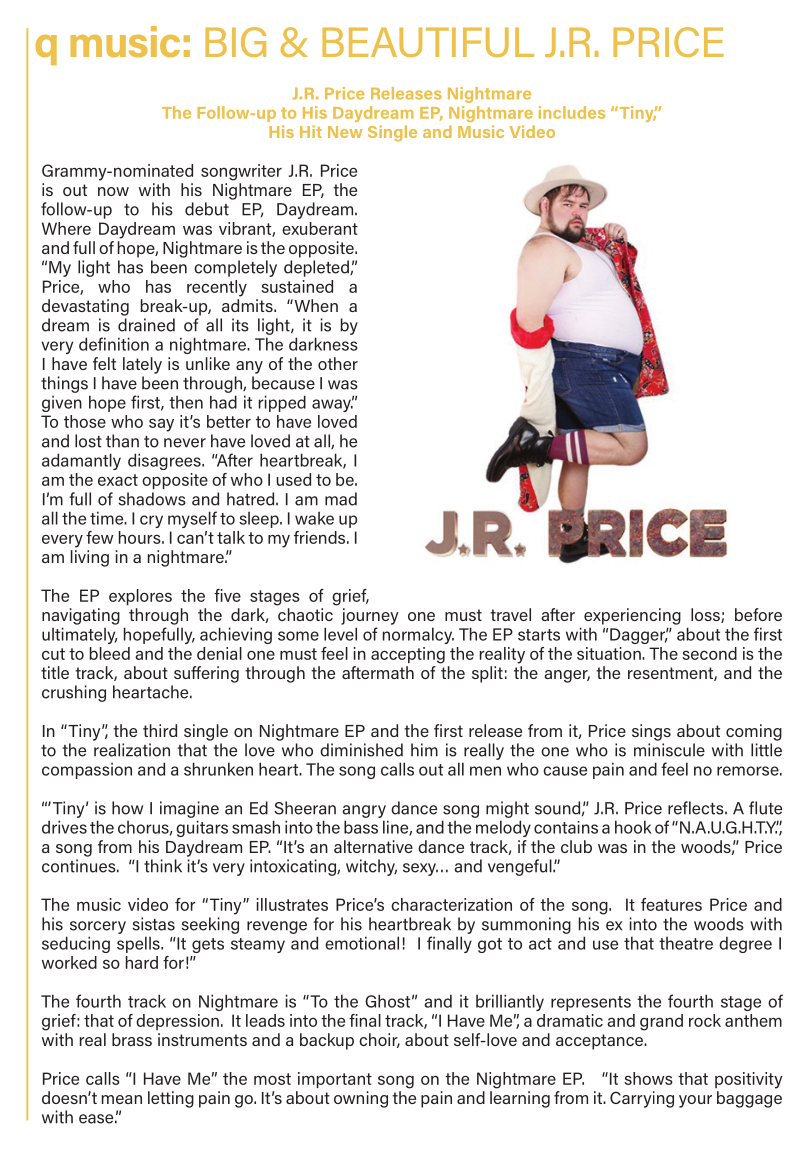 This page has height=1150, width=810. I want to click on shows, so click(648, 1078).
